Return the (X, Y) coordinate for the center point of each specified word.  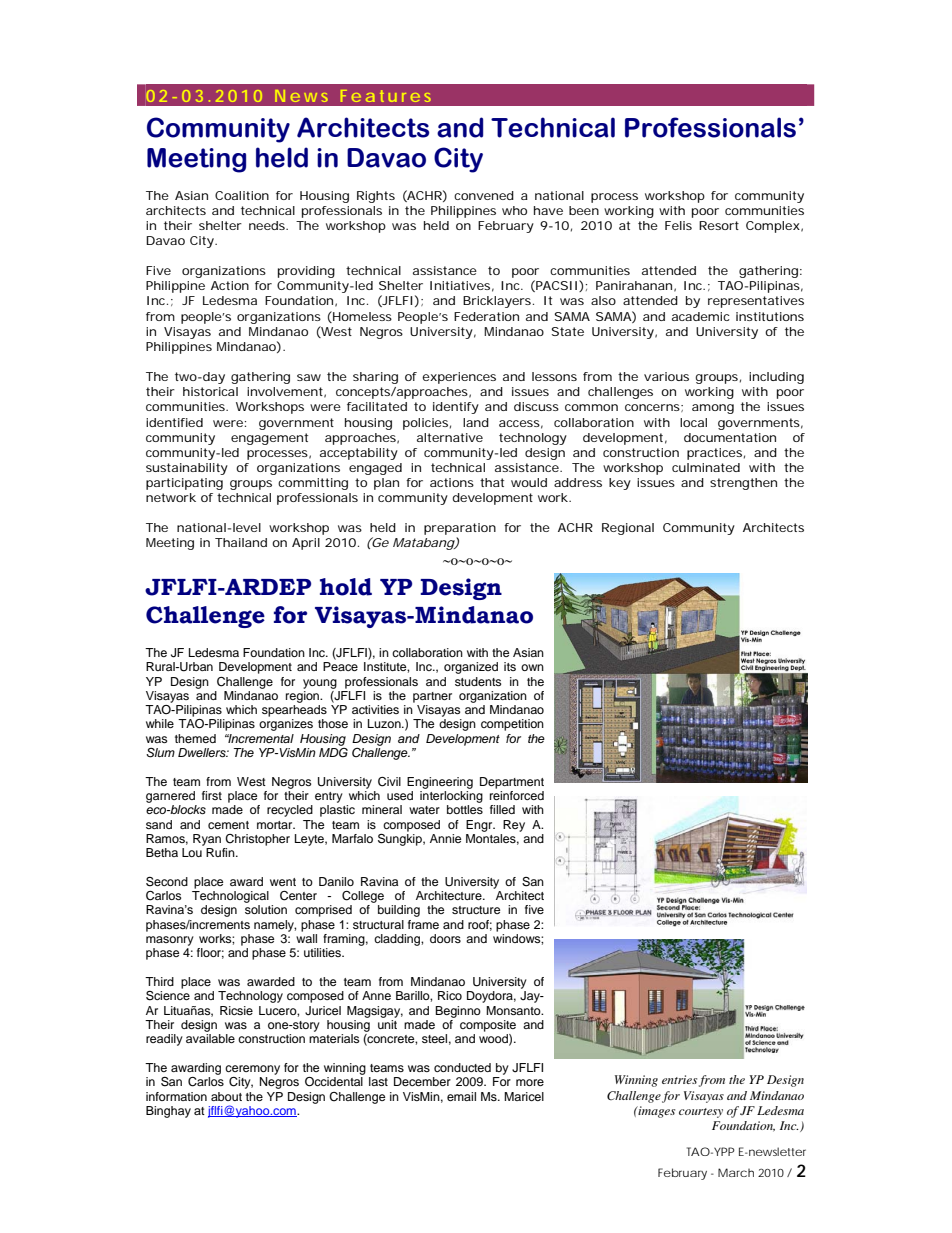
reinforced (517, 794)
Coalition (242, 195)
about (226, 1096)
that (492, 482)
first (212, 795)
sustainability (187, 469)
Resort (719, 225)
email (461, 1096)
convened (484, 195)
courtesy (701, 1113)
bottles (465, 809)
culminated (706, 467)
